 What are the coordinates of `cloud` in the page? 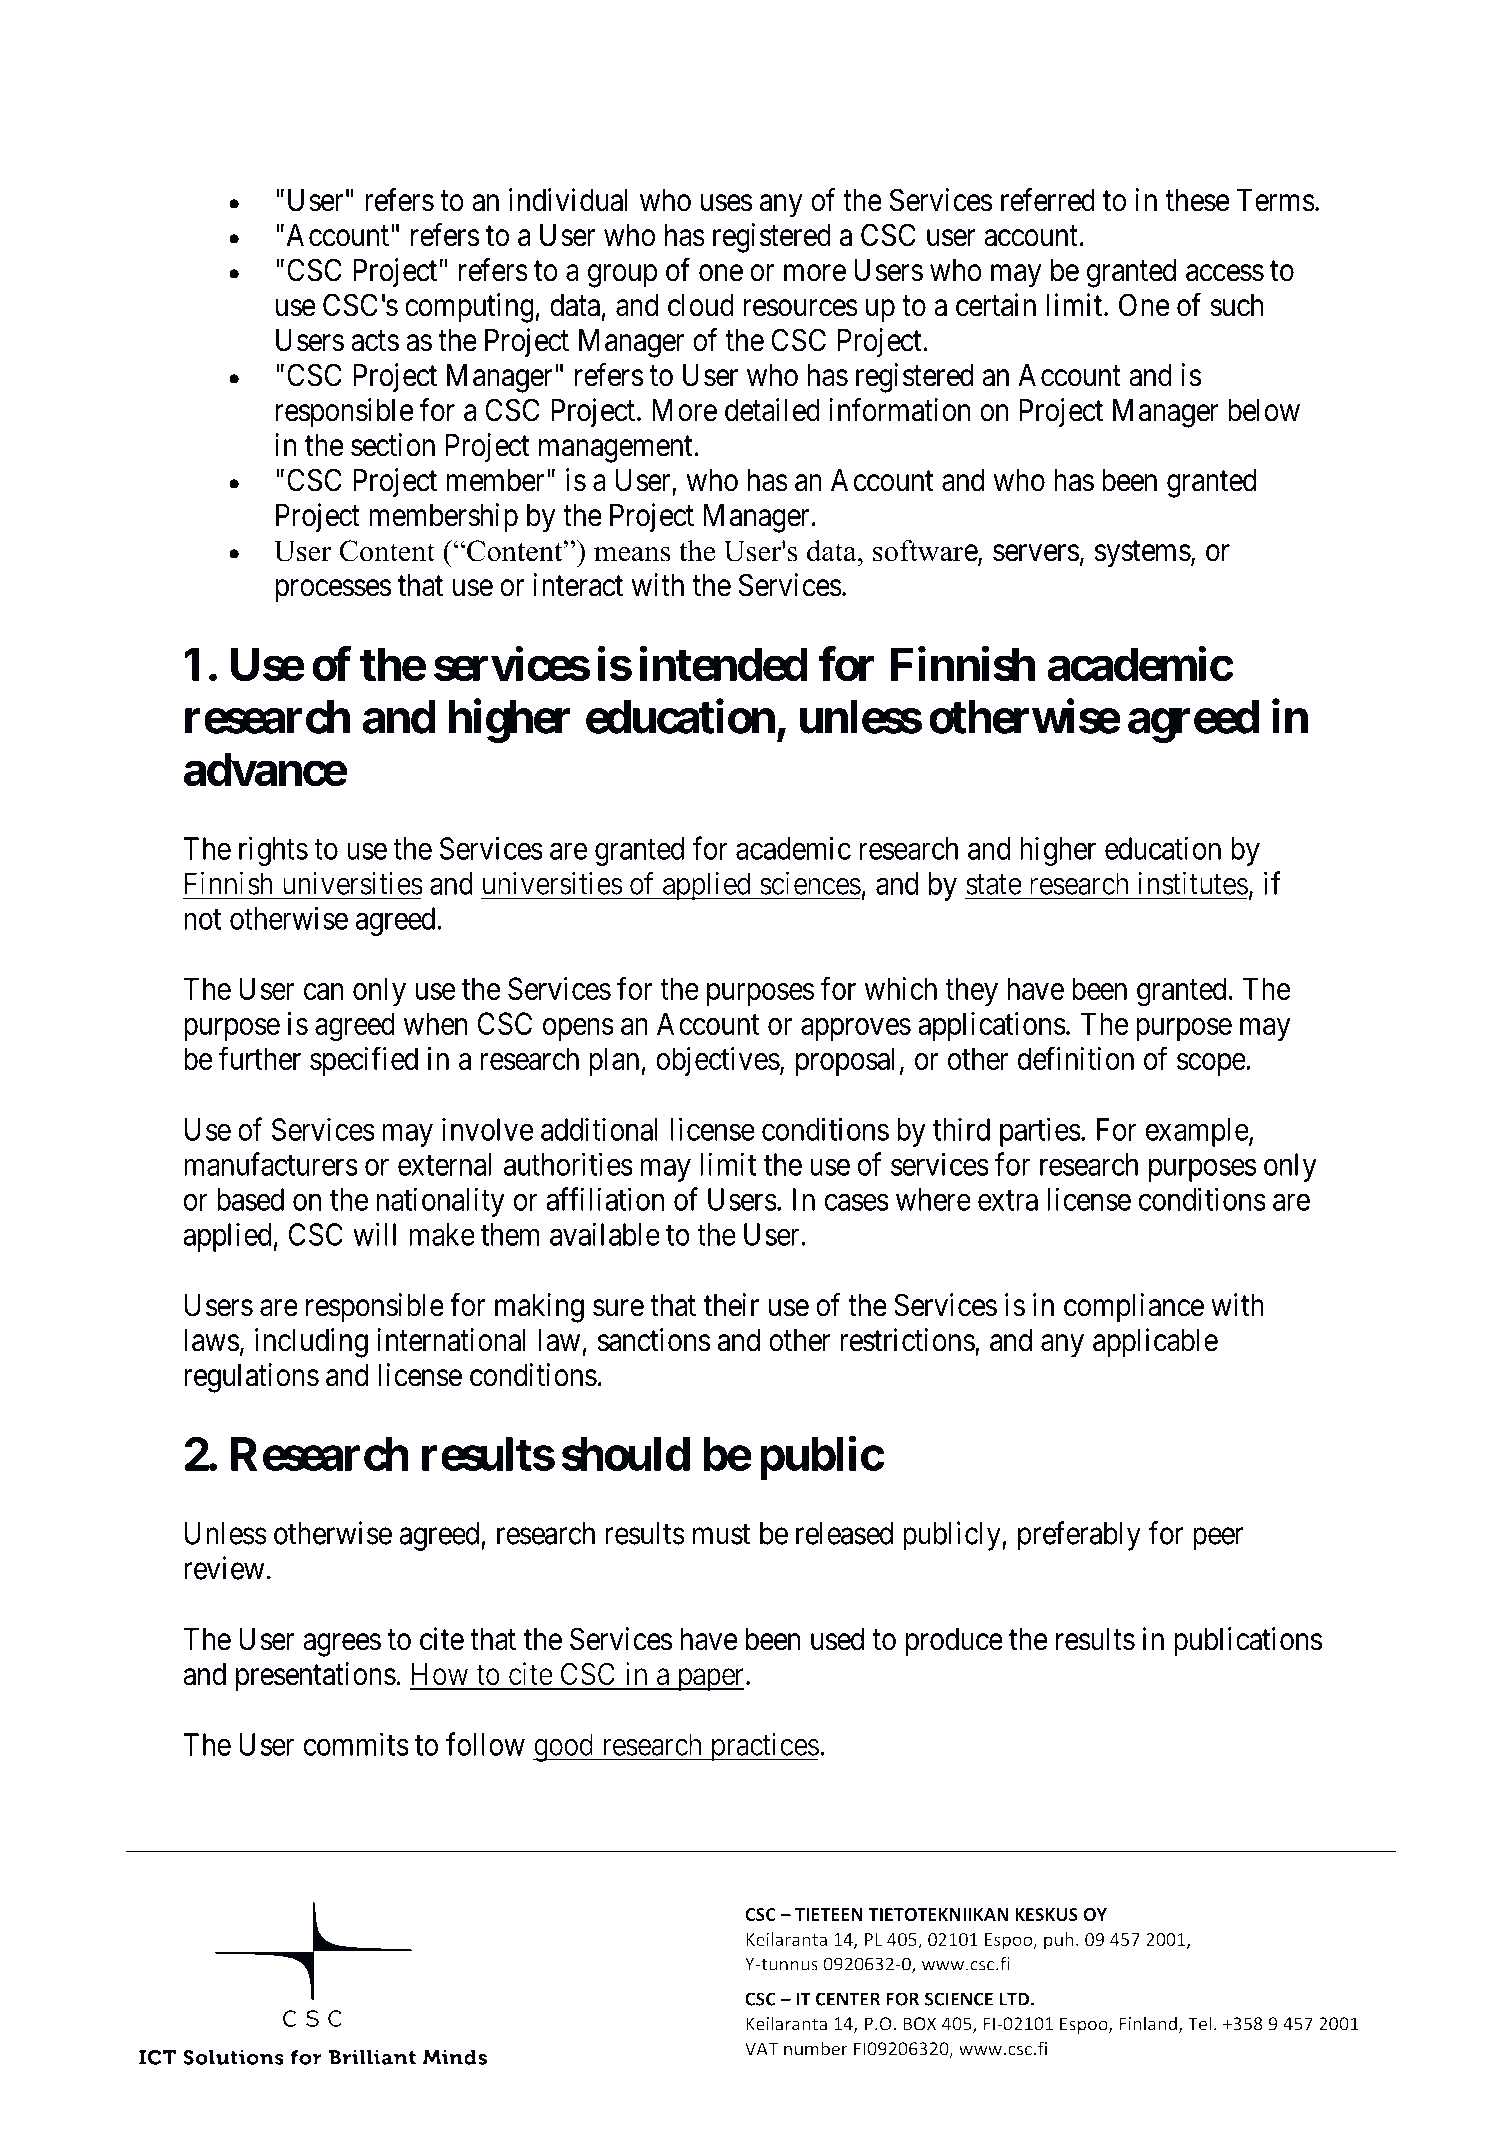 It's located at (701, 305).
